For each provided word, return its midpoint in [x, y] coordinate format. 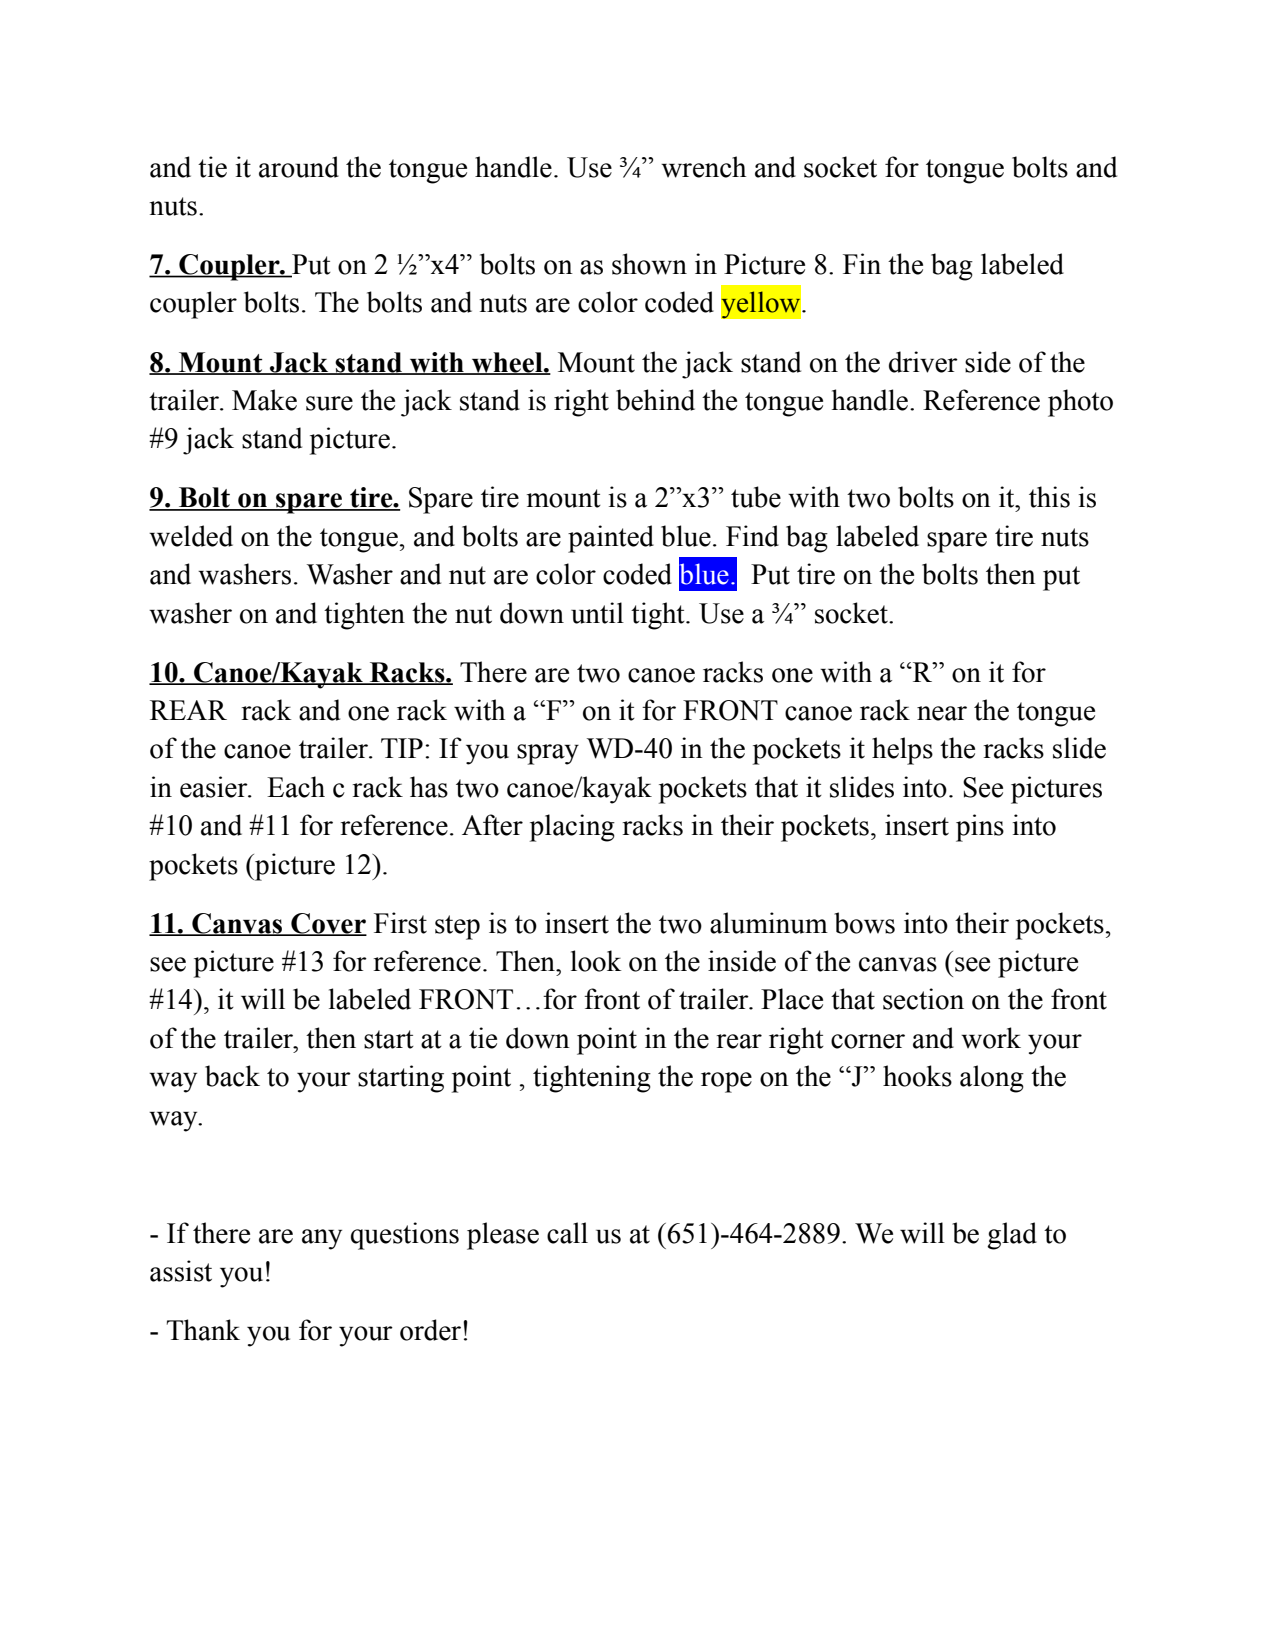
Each [296, 787]
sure [329, 403]
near [942, 713]
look [596, 961]
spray [548, 754]
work [991, 1038]
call [567, 1233]
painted [611, 539]
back [232, 1076]
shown [649, 264]
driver [923, 362]
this [1049, 497]
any [322, 1239]
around [299, 167]
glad [1012, 1236]
